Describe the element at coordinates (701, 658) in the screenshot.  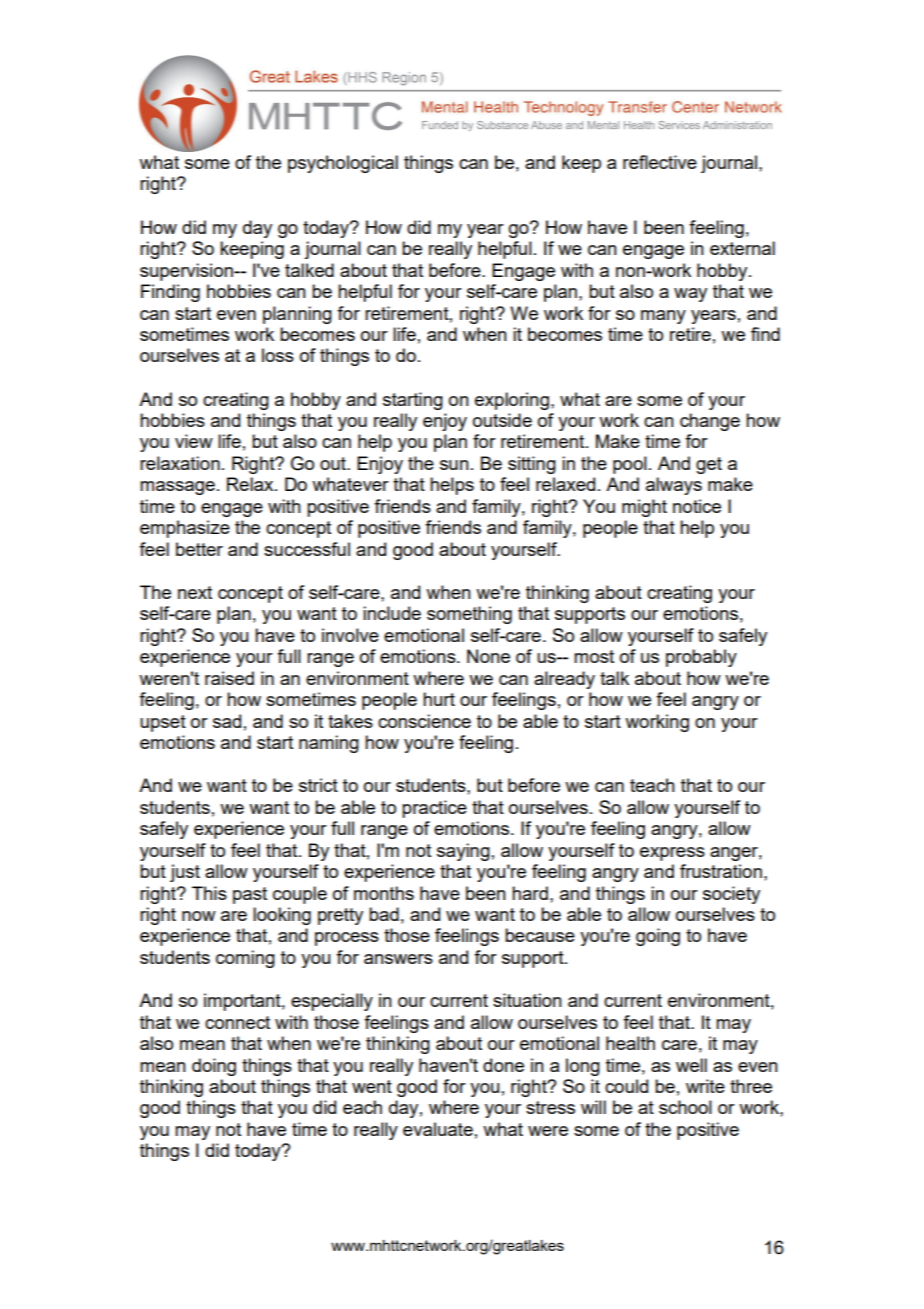
I see `probably` at that location.
